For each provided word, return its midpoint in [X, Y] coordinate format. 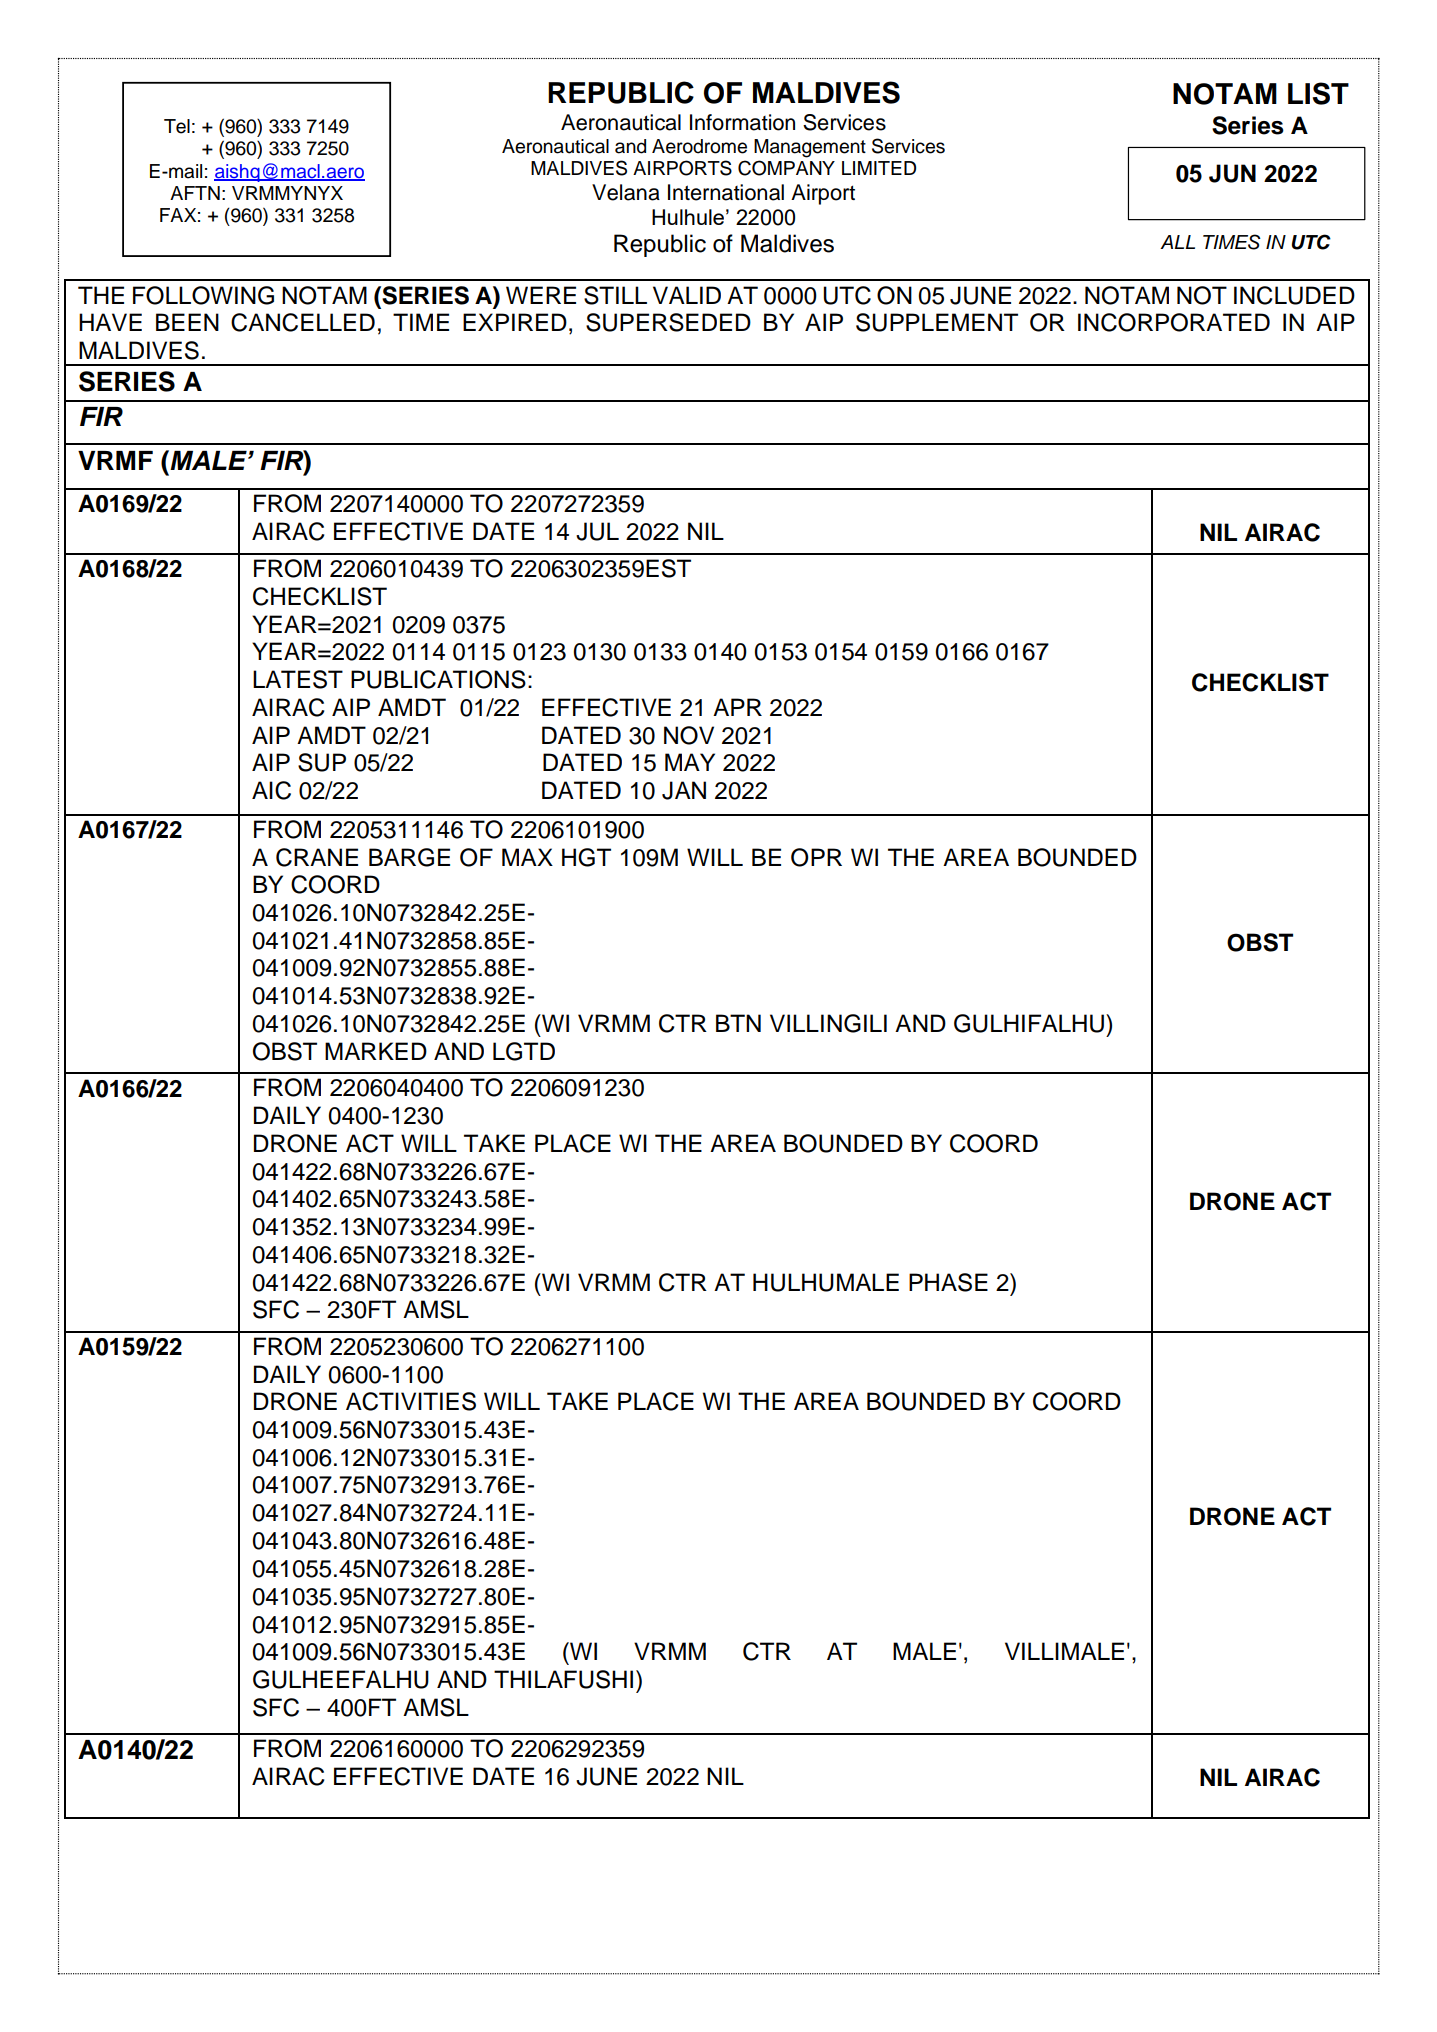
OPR [816, 857]
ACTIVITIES [411, 1401]
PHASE [948, 1282]
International [726, 192]
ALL [1177, 242]
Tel [177, 126]
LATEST [298, 679]
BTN [738, 1023]
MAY [690, 762]
